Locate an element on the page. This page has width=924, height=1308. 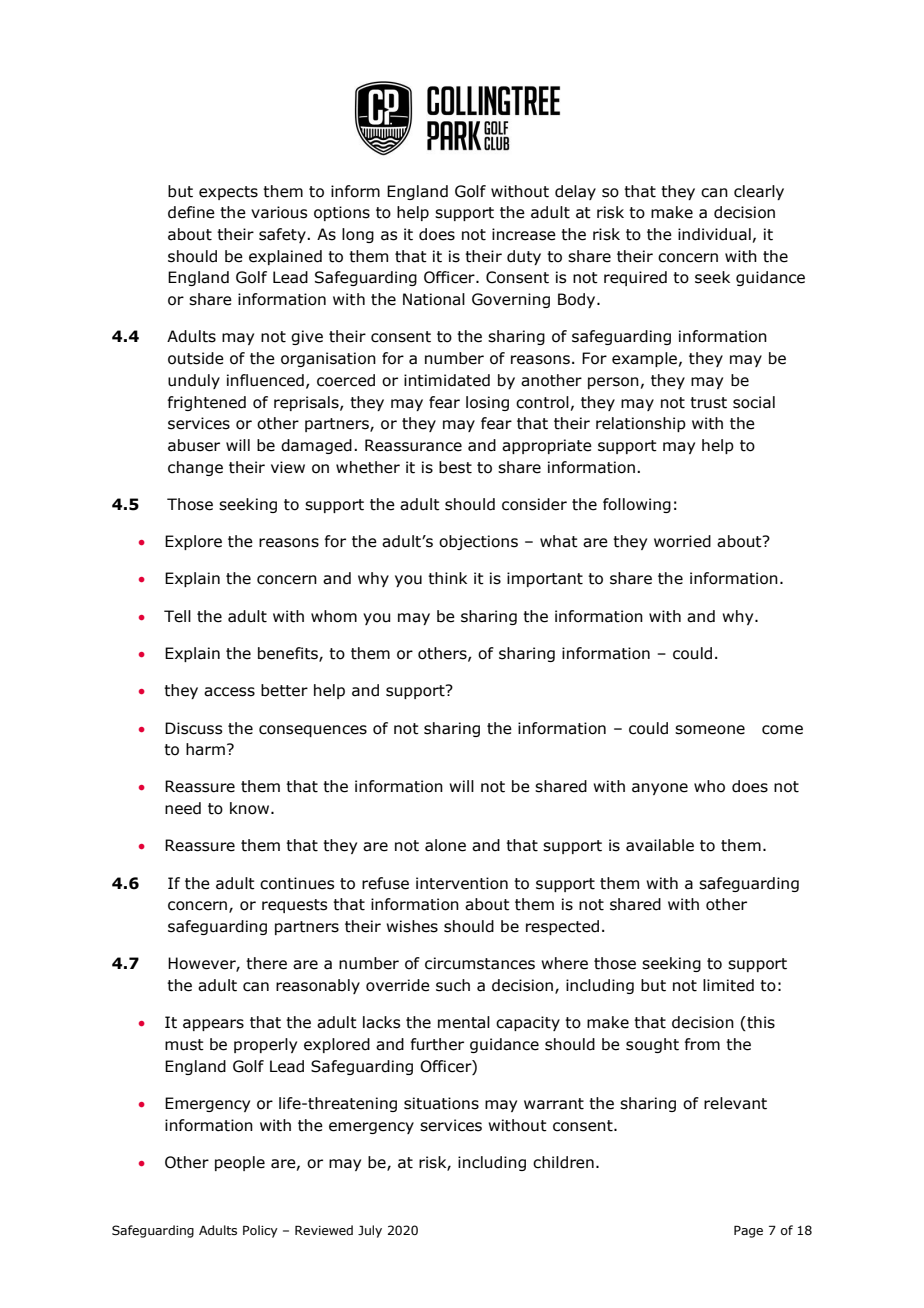
increase is located at coordinates (524, 234).
